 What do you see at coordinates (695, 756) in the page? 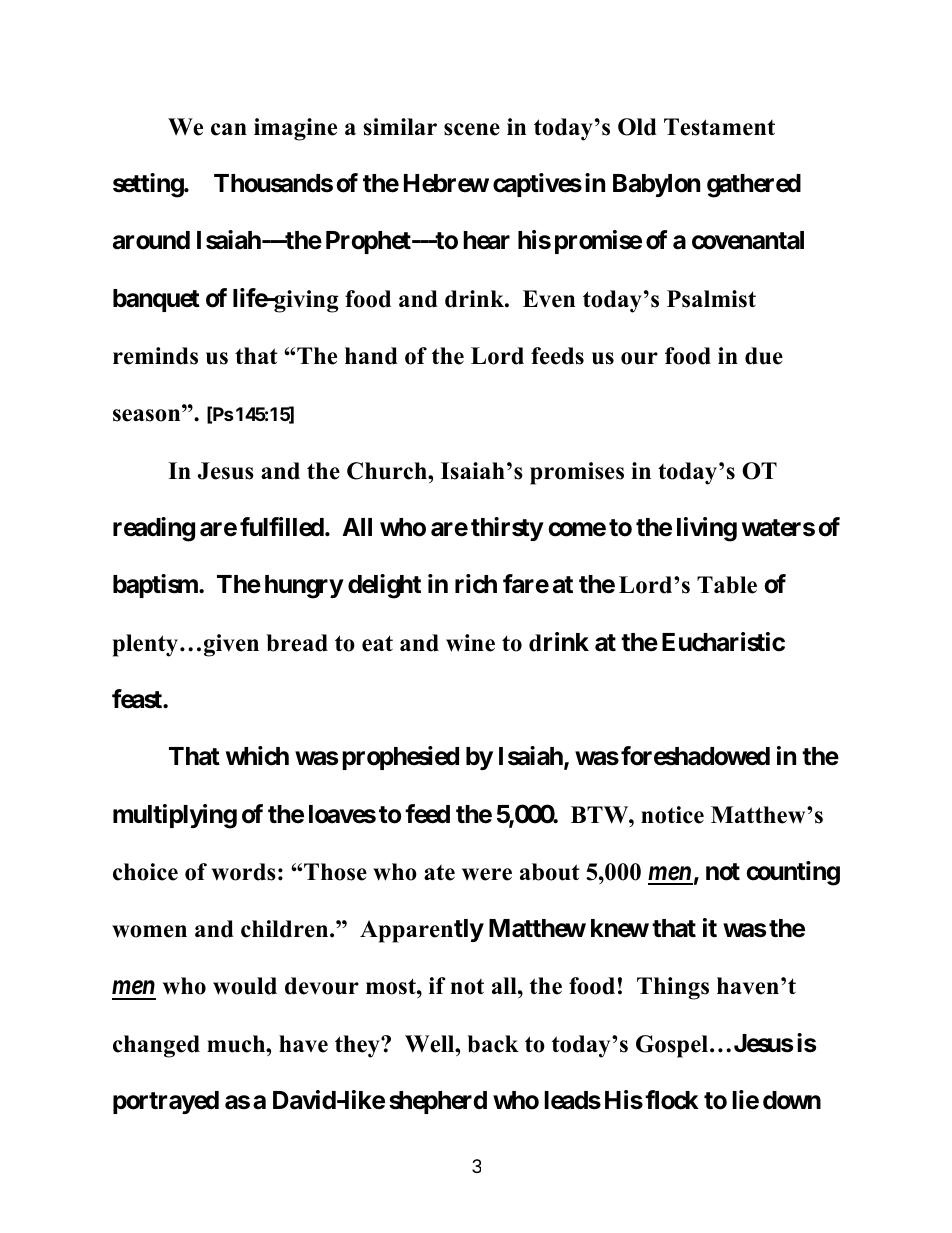
I see `foreshadowed` at bounding box center [695, 756].
